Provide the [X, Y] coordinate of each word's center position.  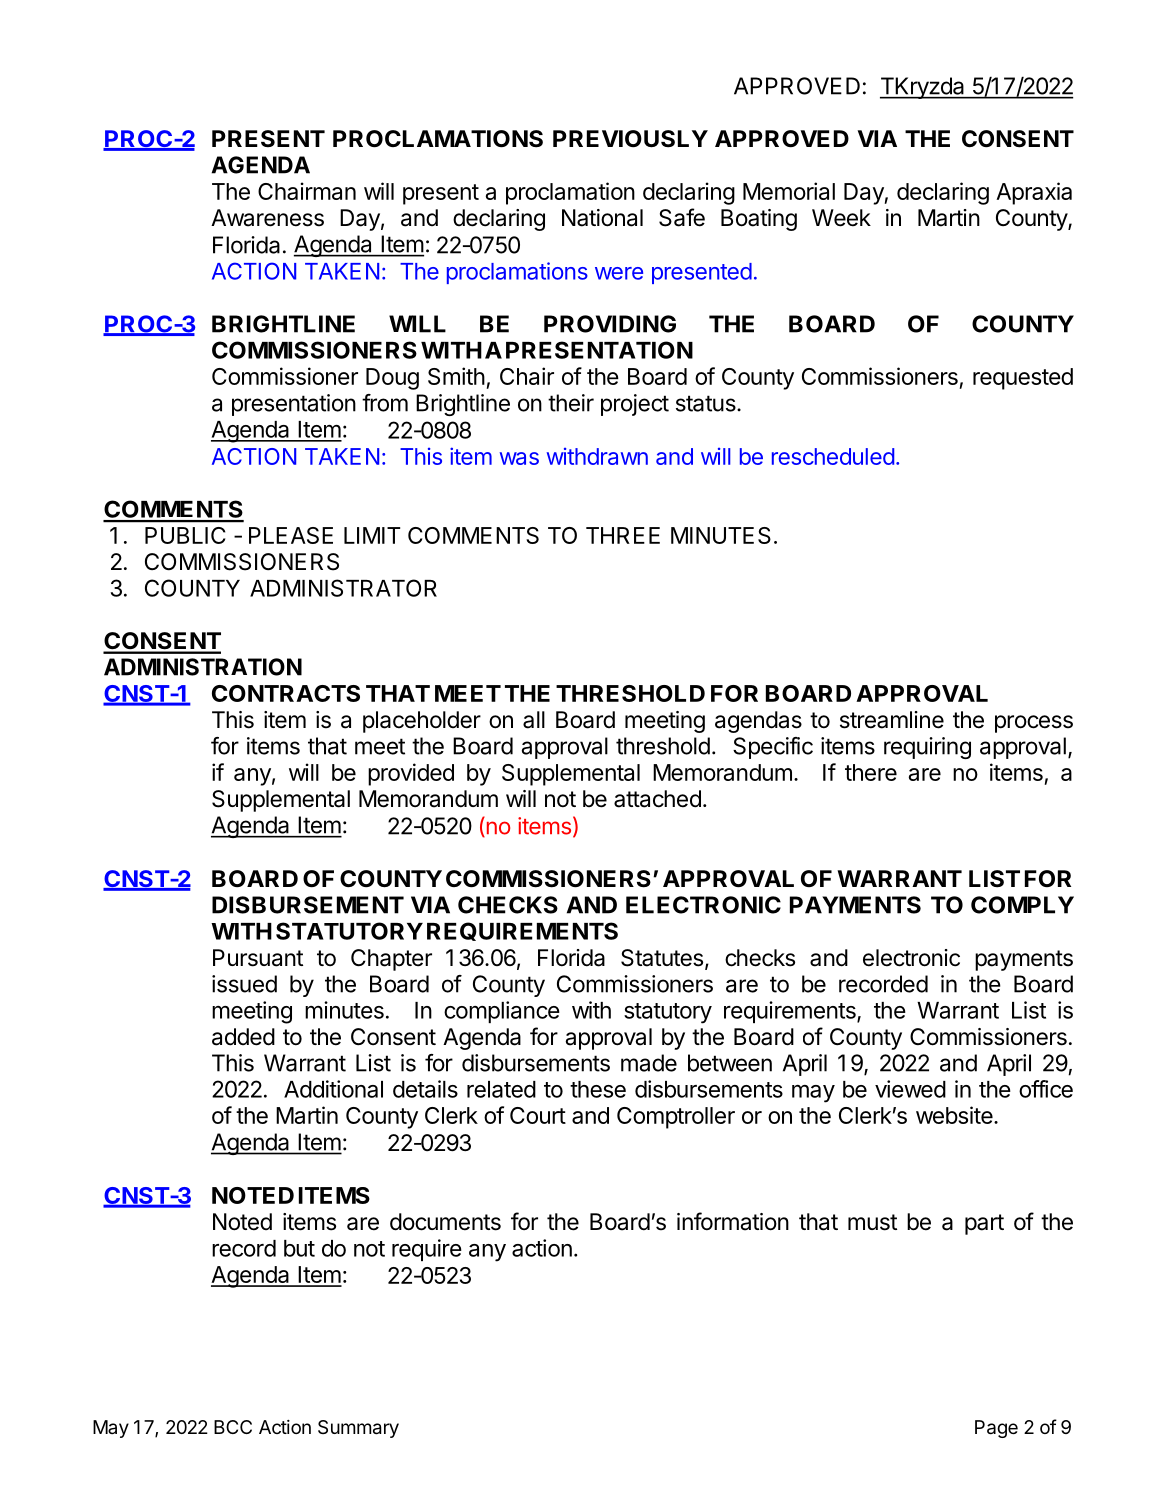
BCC [233, 1427]
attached [657, 799]
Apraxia [1034, 193]
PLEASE [291, 535]
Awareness [267, 218]
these [598, 1089]
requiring [927, 748]
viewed [910, 1089]
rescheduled [833, 456]
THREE [623, 535]
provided [411, 774]
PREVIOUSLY [630, 139]
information [733, 1221]
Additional [333, 1089]
